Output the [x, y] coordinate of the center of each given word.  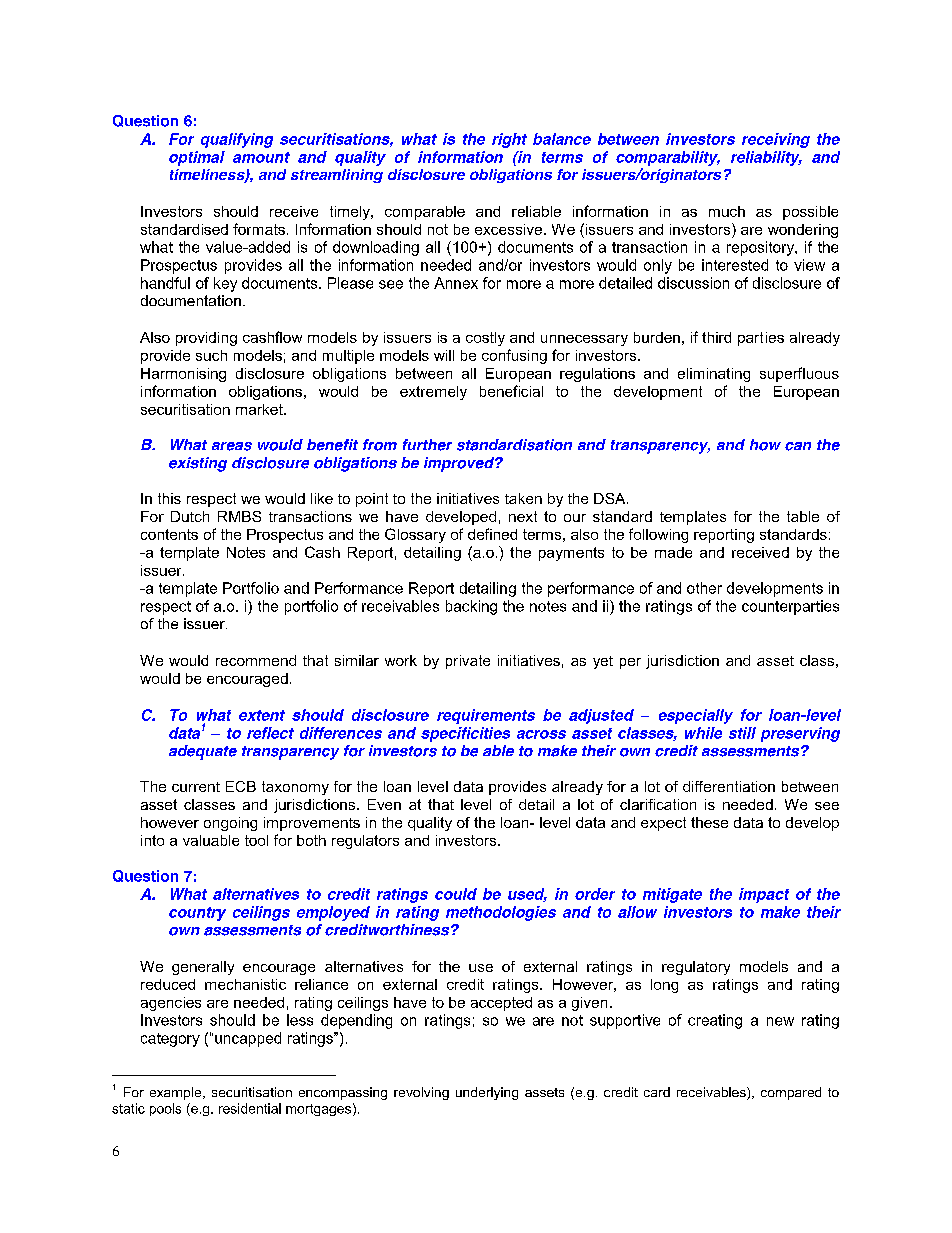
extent [262, 715]
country [197, 914]
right [509, 140]
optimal [197, 158]
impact [764, 895]
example [177, 1093]
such [211, 355]
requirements [486, 716]
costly [485, 339]
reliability [766, 158]
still [742, 733]
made [673, 552]
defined [492, 534]
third [716, 337]
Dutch [190, 516]
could [456, 894]
